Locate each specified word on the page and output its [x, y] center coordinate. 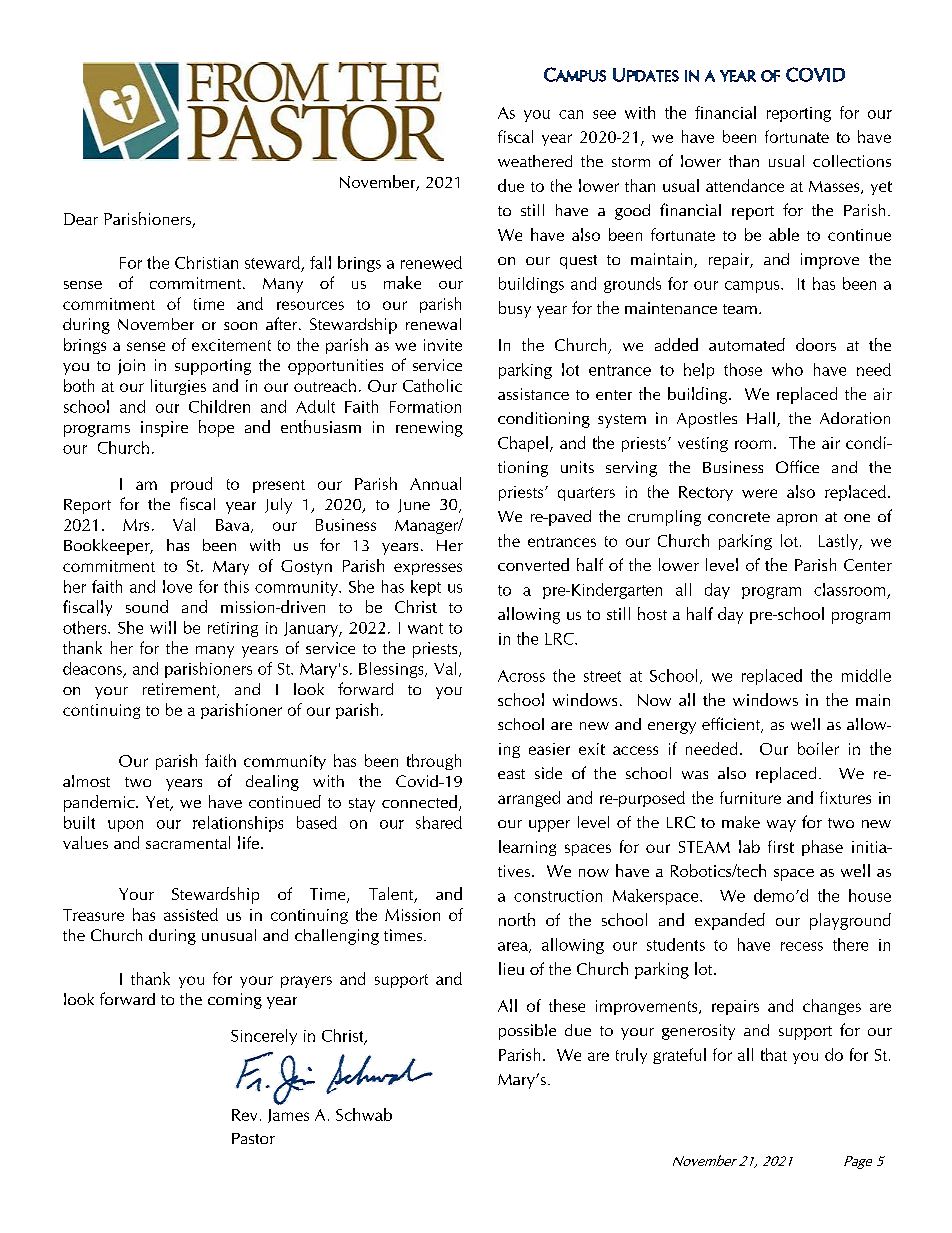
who [787, 369]
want [425, 628]
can [571, 114]
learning [527, 848]
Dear [81, 219]
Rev [244, 1115]
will [163, 627]
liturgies [178, 387]
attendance [745, 185]
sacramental [188, 842]
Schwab [364, 1114]
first [781, 846]
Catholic [432, 385]
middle [866, 675]
